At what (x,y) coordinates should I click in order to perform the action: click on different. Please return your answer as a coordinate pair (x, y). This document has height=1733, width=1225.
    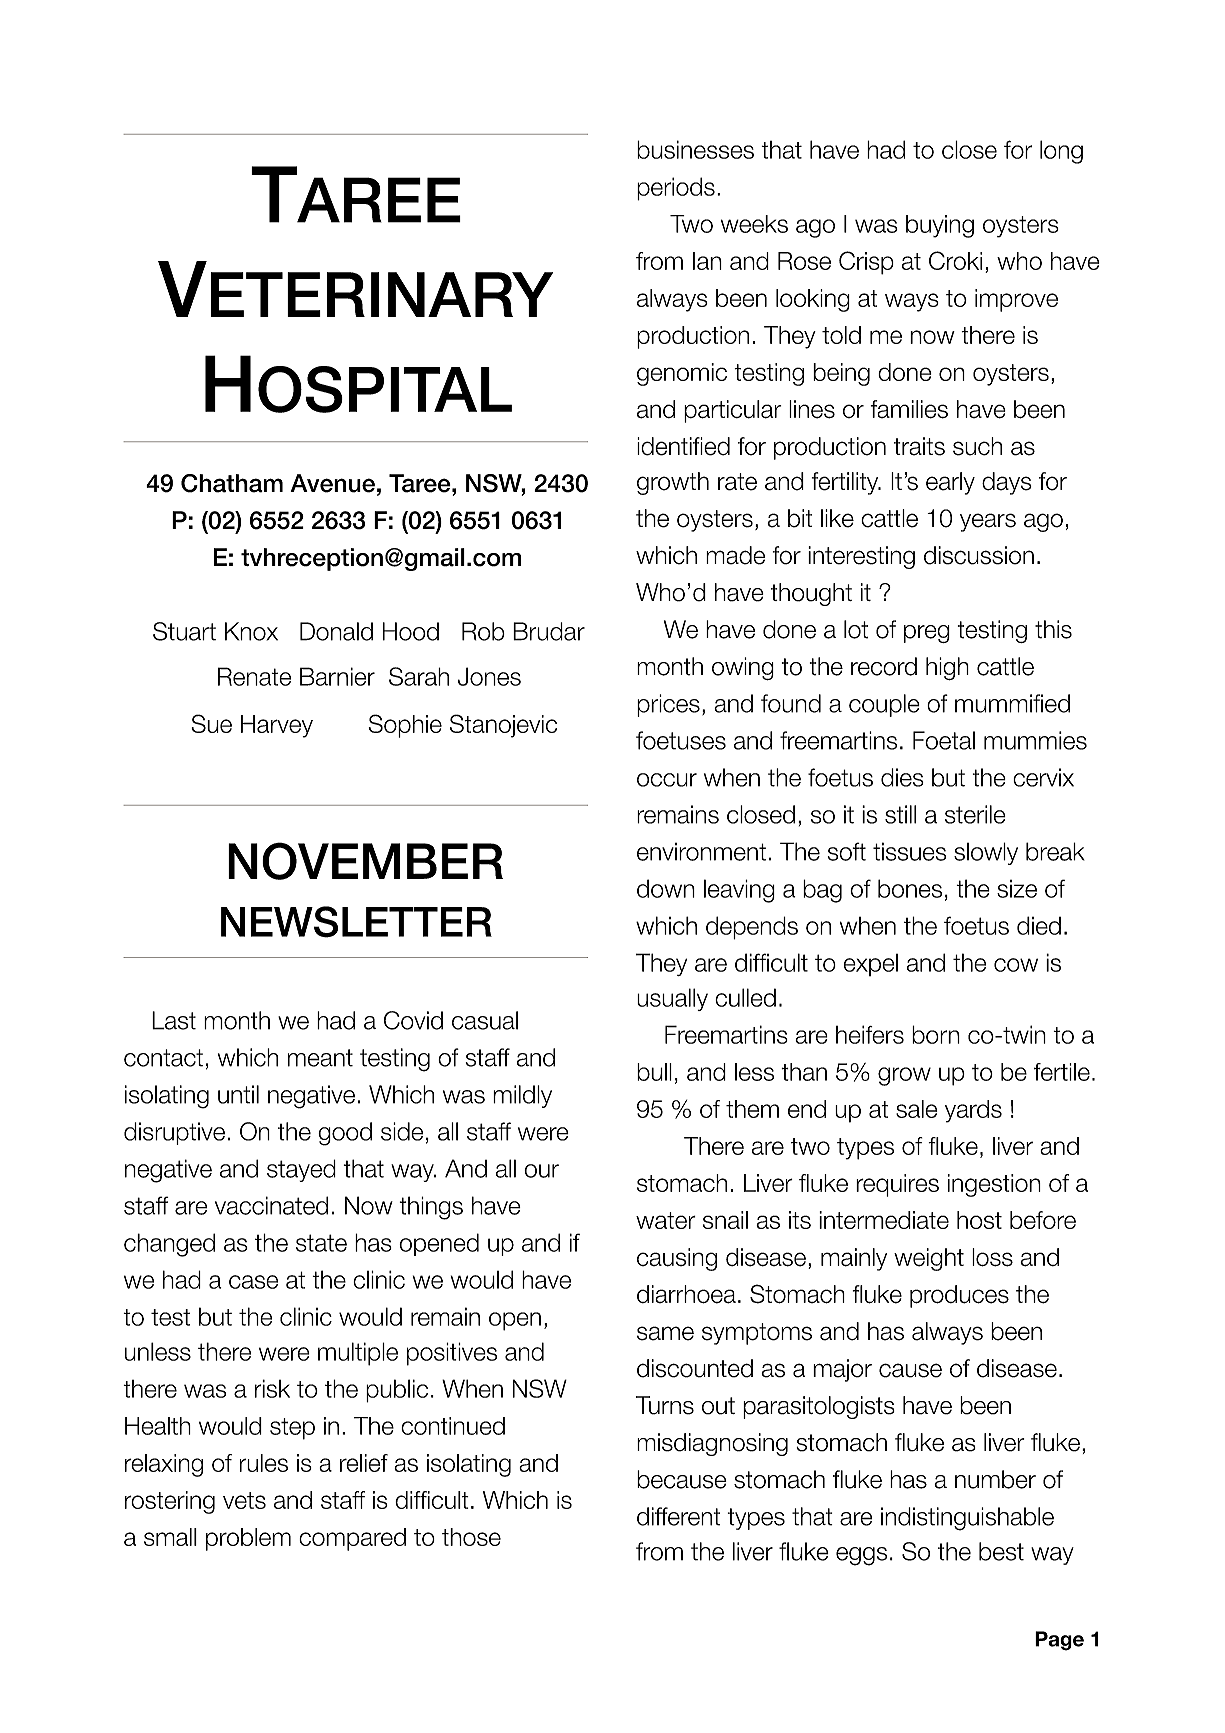
    Looking at the image, I should click on (678, 1516).
